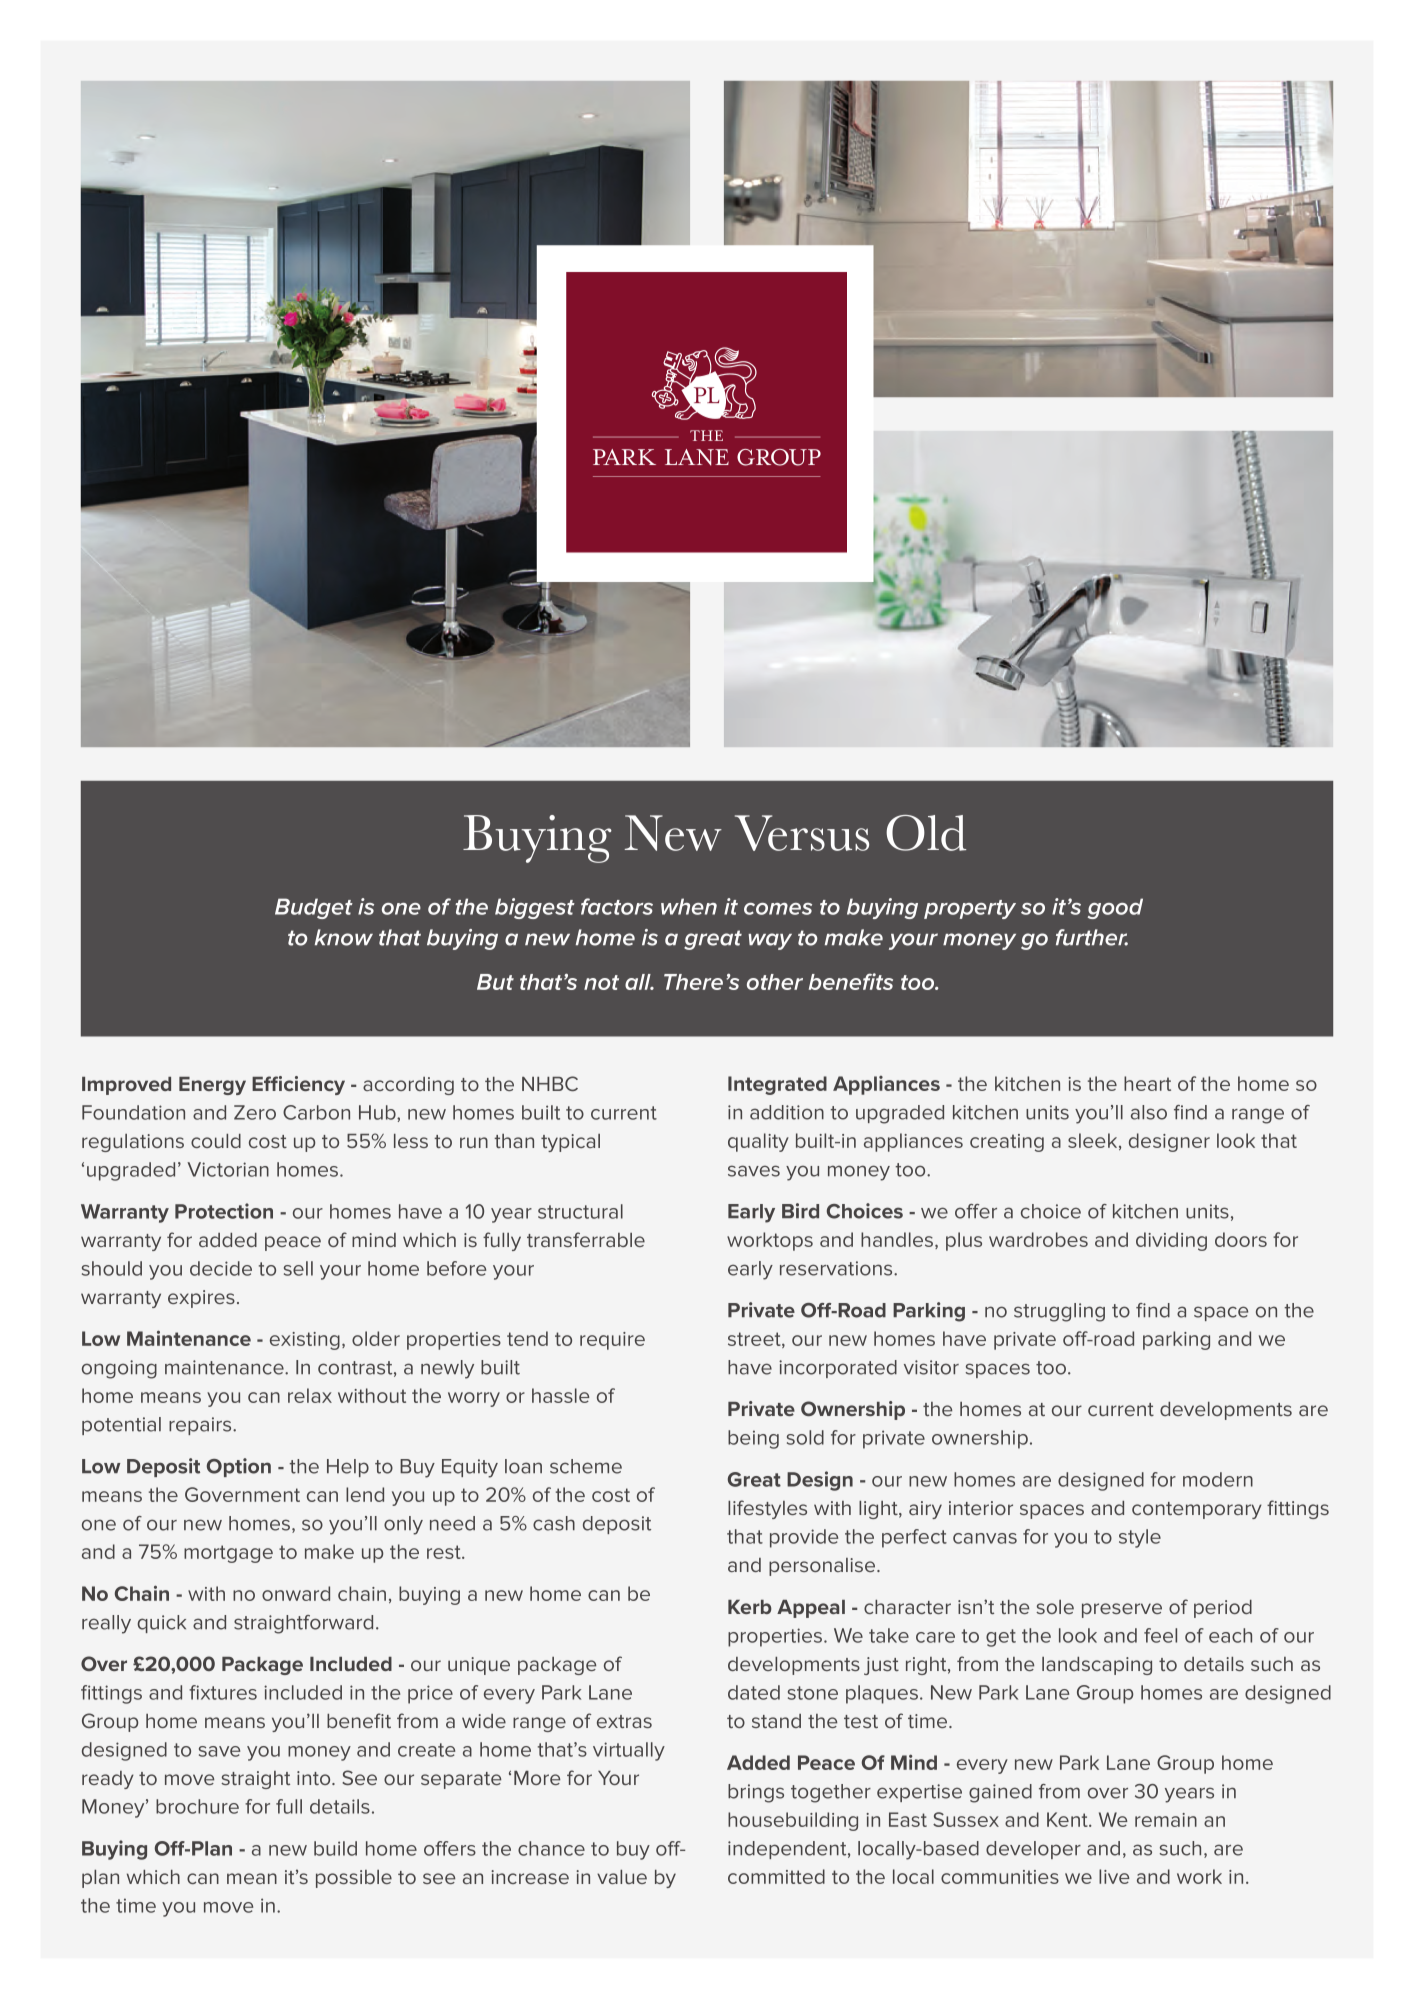  Describe the element at coordinates (689, 906) in the page. I see `when` at that location.
